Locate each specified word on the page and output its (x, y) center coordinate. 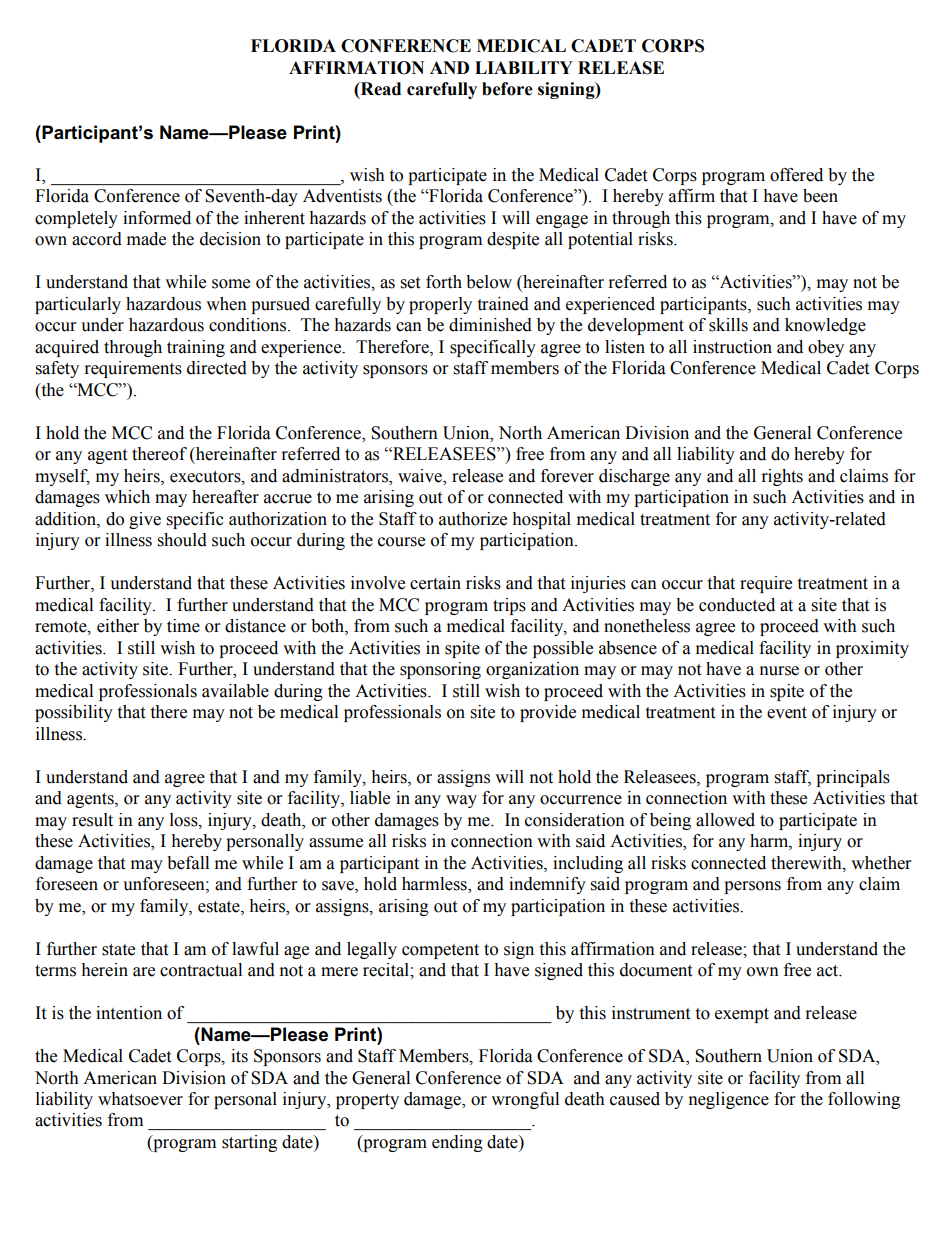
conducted (737, 605)
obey (826, 348)
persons (752, 887)
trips (509, 606)
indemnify (547, 885)
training (196, 348)
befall (188, 863)
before (507, 89)
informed (157, 218)
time (183, 626)
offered (796, 175)
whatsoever (140, 1099)
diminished (490, 325)
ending (457, 1143)
